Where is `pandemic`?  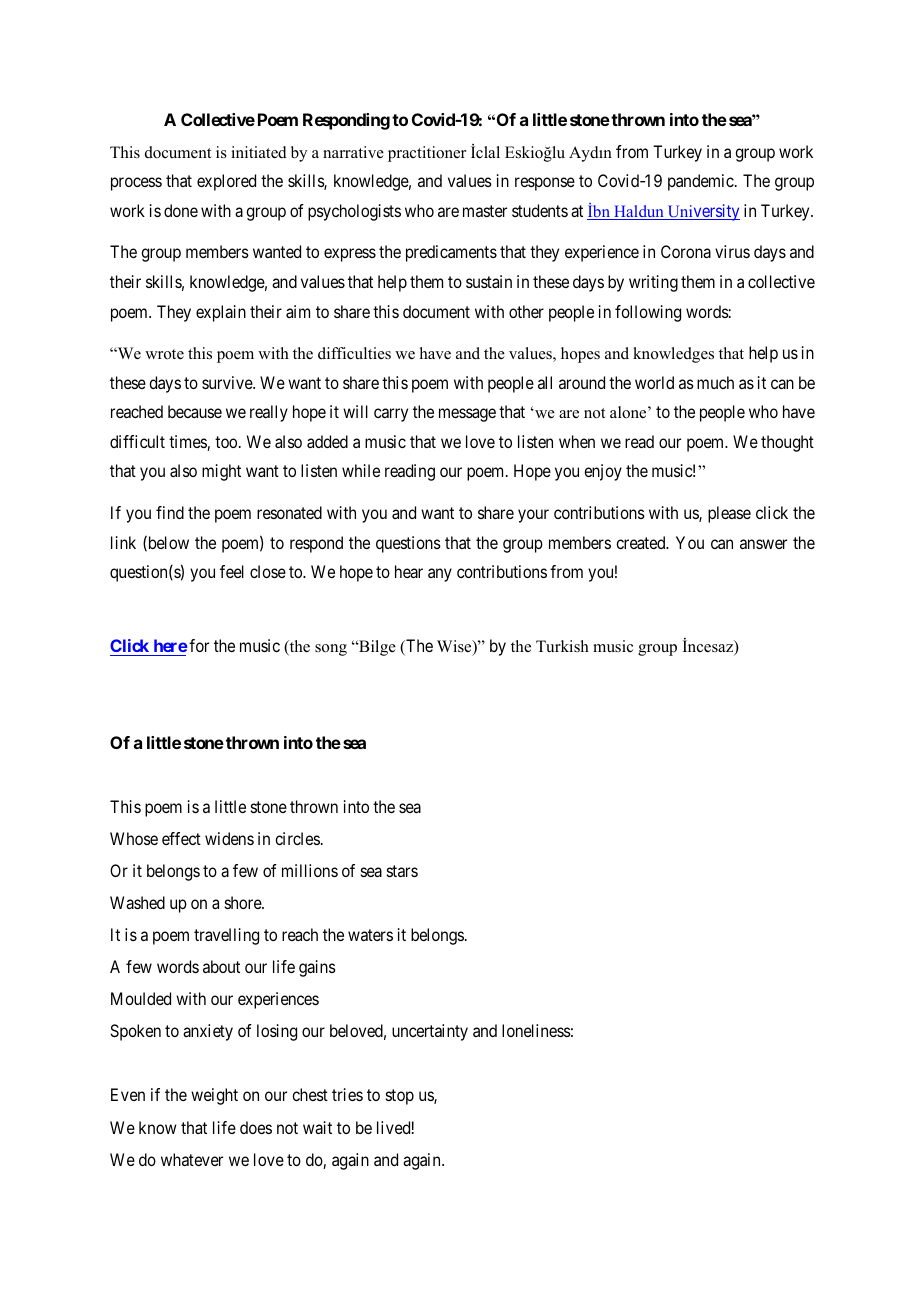 pandemic is located at coordinates (701, 182).
